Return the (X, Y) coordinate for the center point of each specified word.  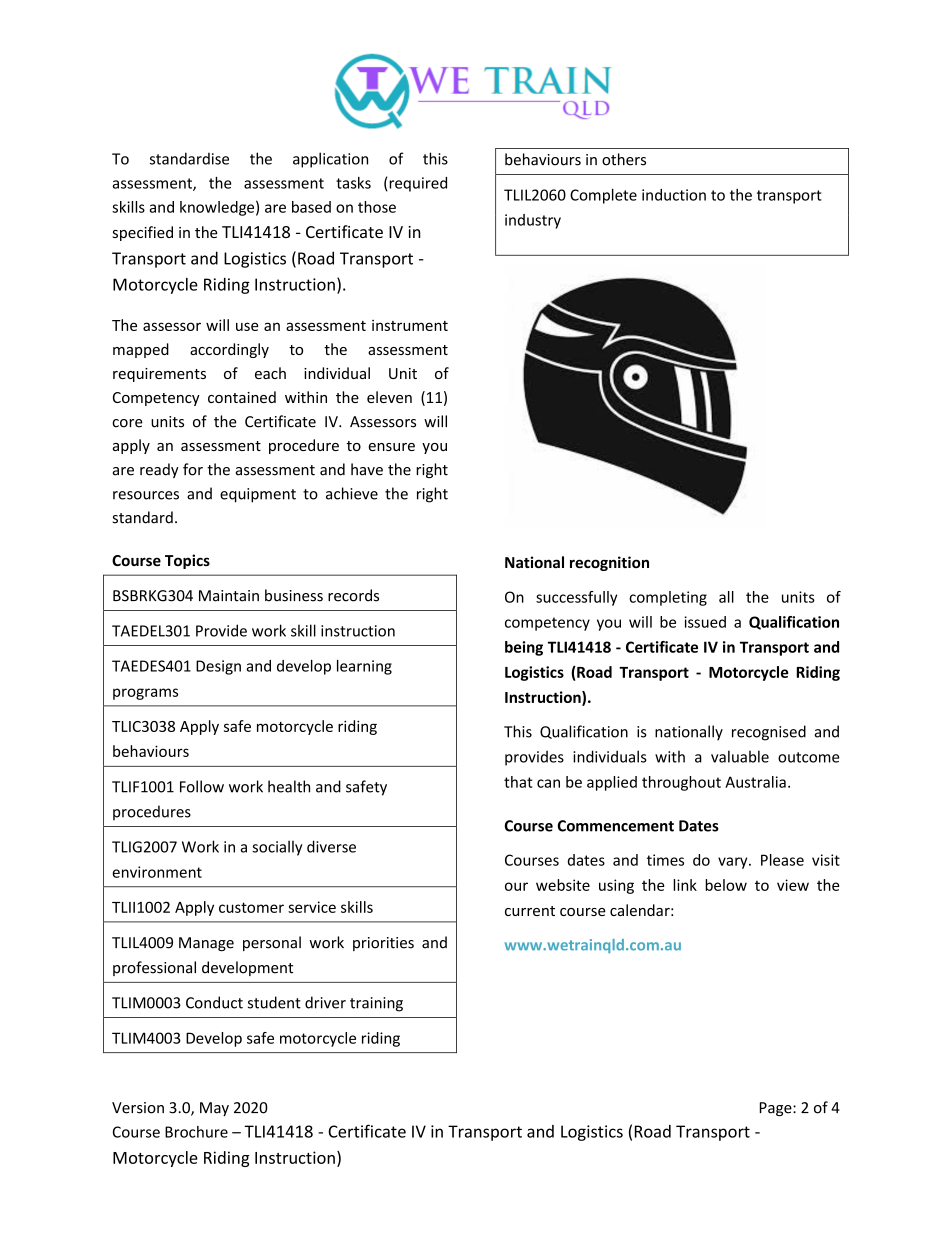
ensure (391, 447)
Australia (755, 782)
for (193, 469)
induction (674, 195)
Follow (202, 786)
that (518, 782)
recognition (609, 563)
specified (143, 233)
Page (777, 1109)
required (418, 184)
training (376, 1004)
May (214, 1109)
